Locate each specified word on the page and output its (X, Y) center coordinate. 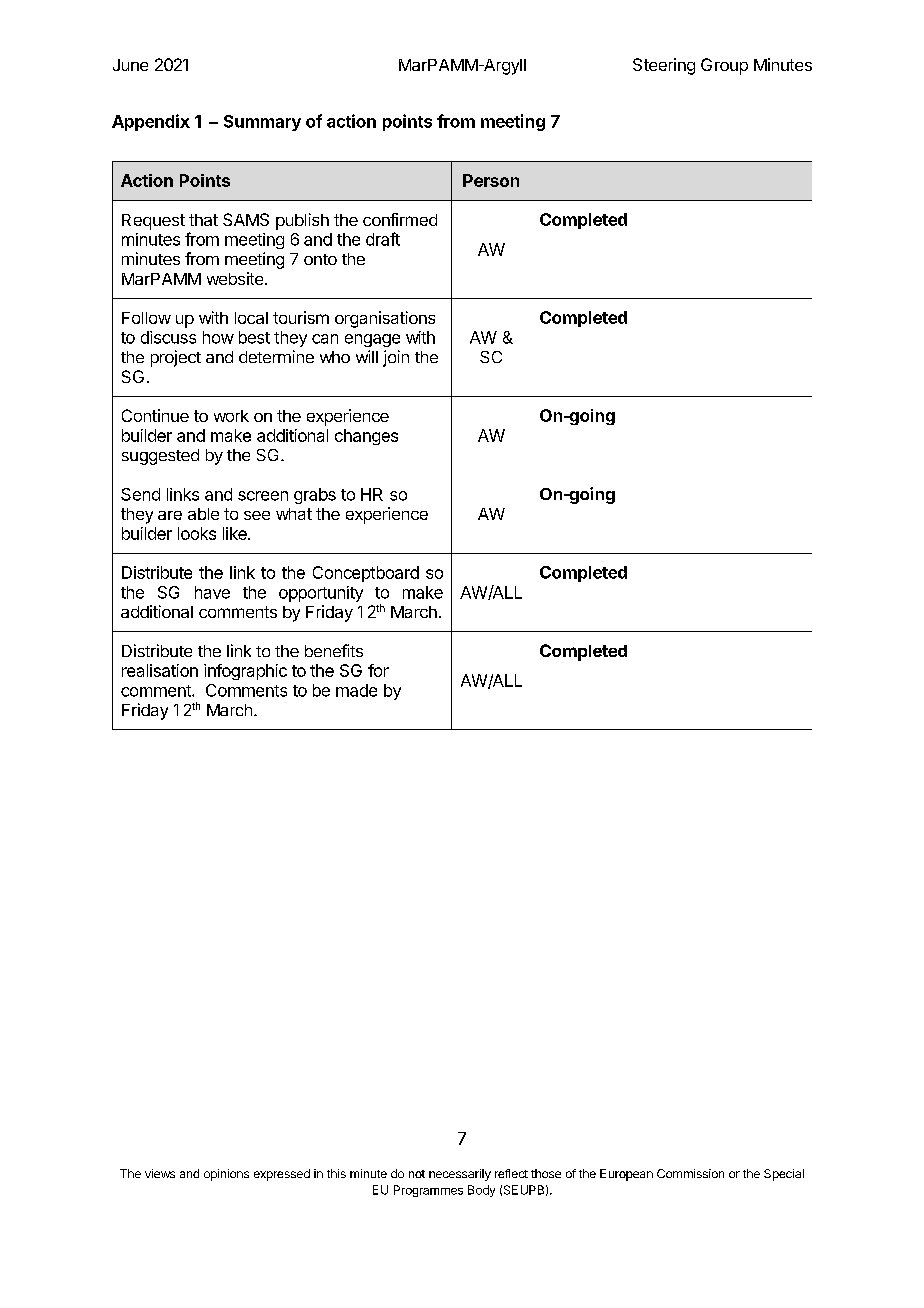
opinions (226, 1175)
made (356, 690)
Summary (262, 123)
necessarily (460, 1175)
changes (366, 437)
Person (491, 180)
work (231, 416)
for (378, 670)
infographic (245, 672)
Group (724, 66)
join (396, 358)
